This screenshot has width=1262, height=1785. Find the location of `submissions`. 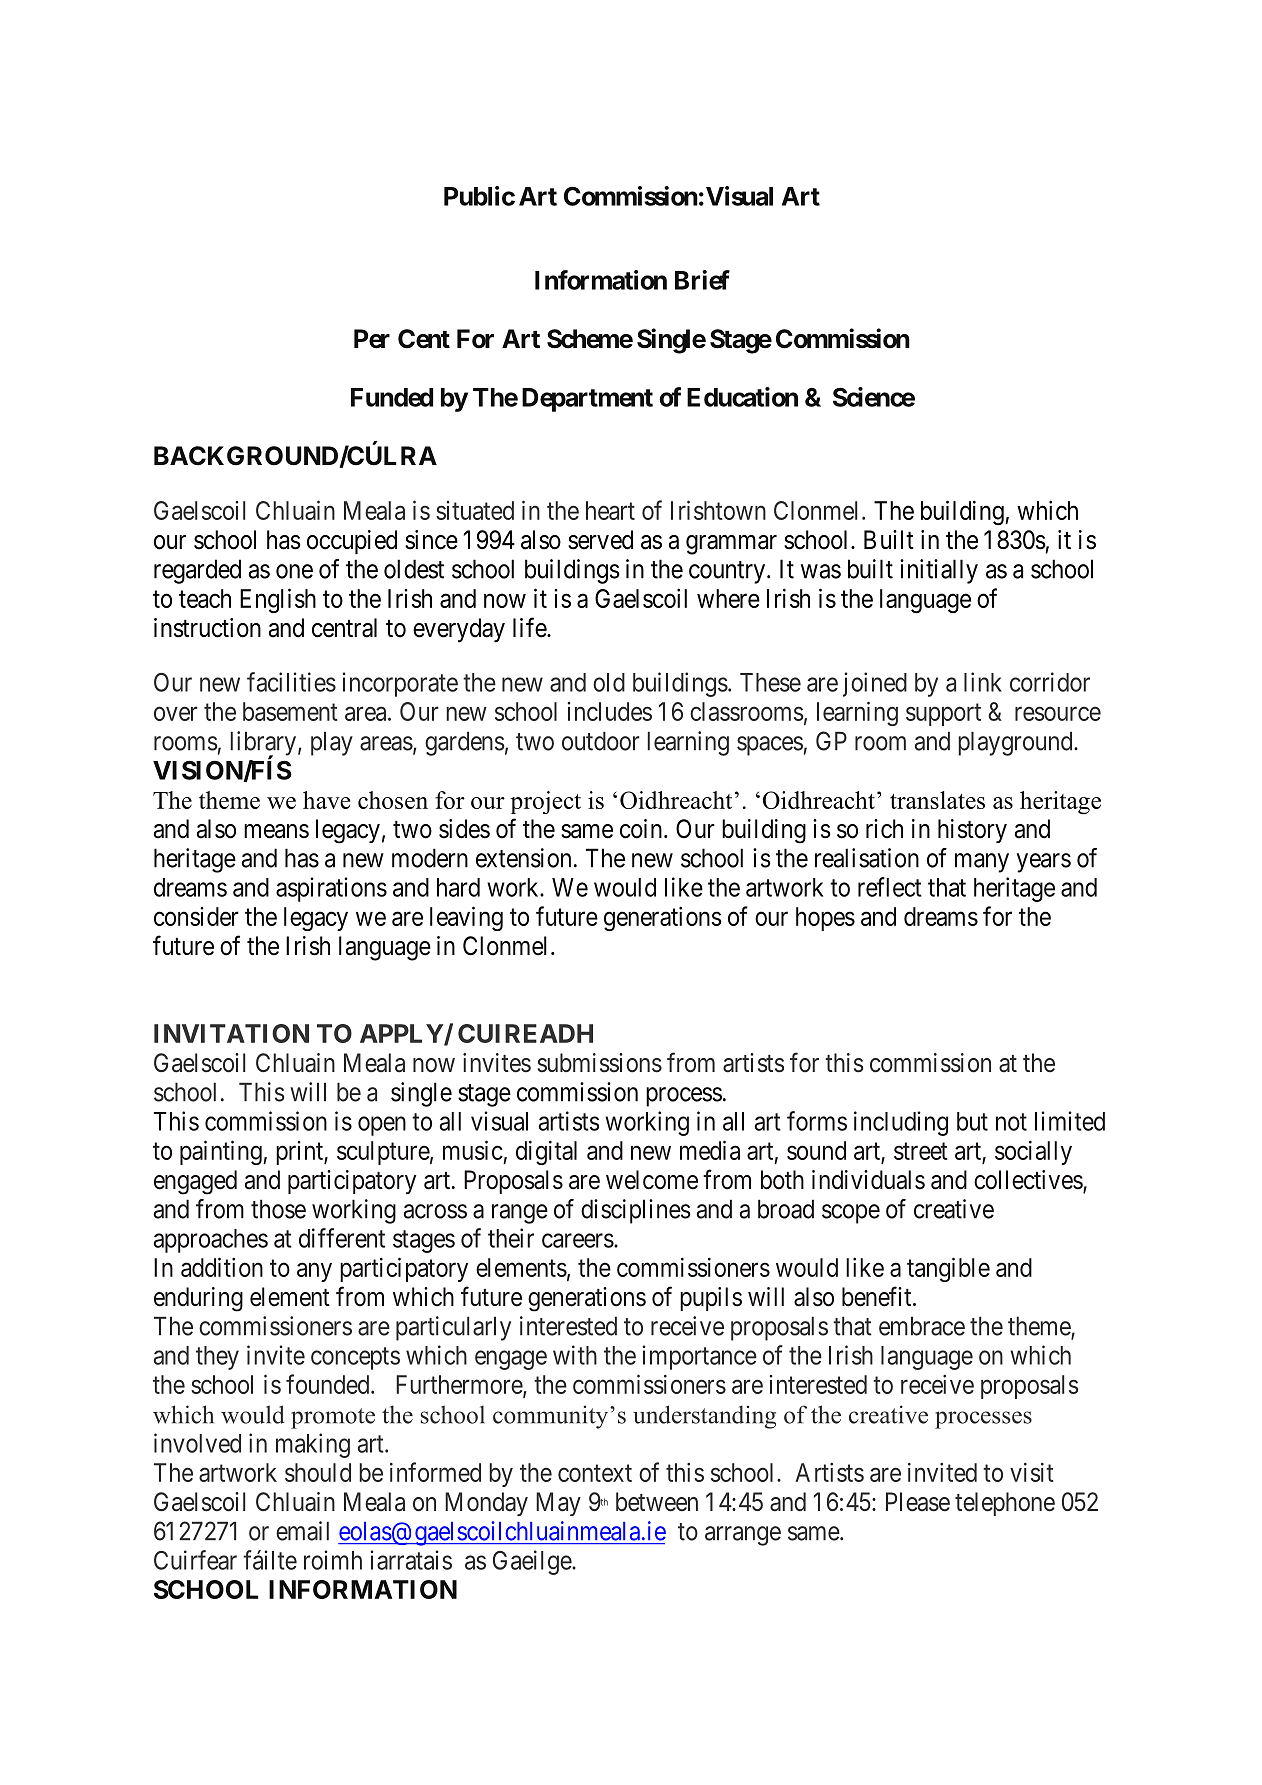

submissions is located at coordinates (599, 1063).
